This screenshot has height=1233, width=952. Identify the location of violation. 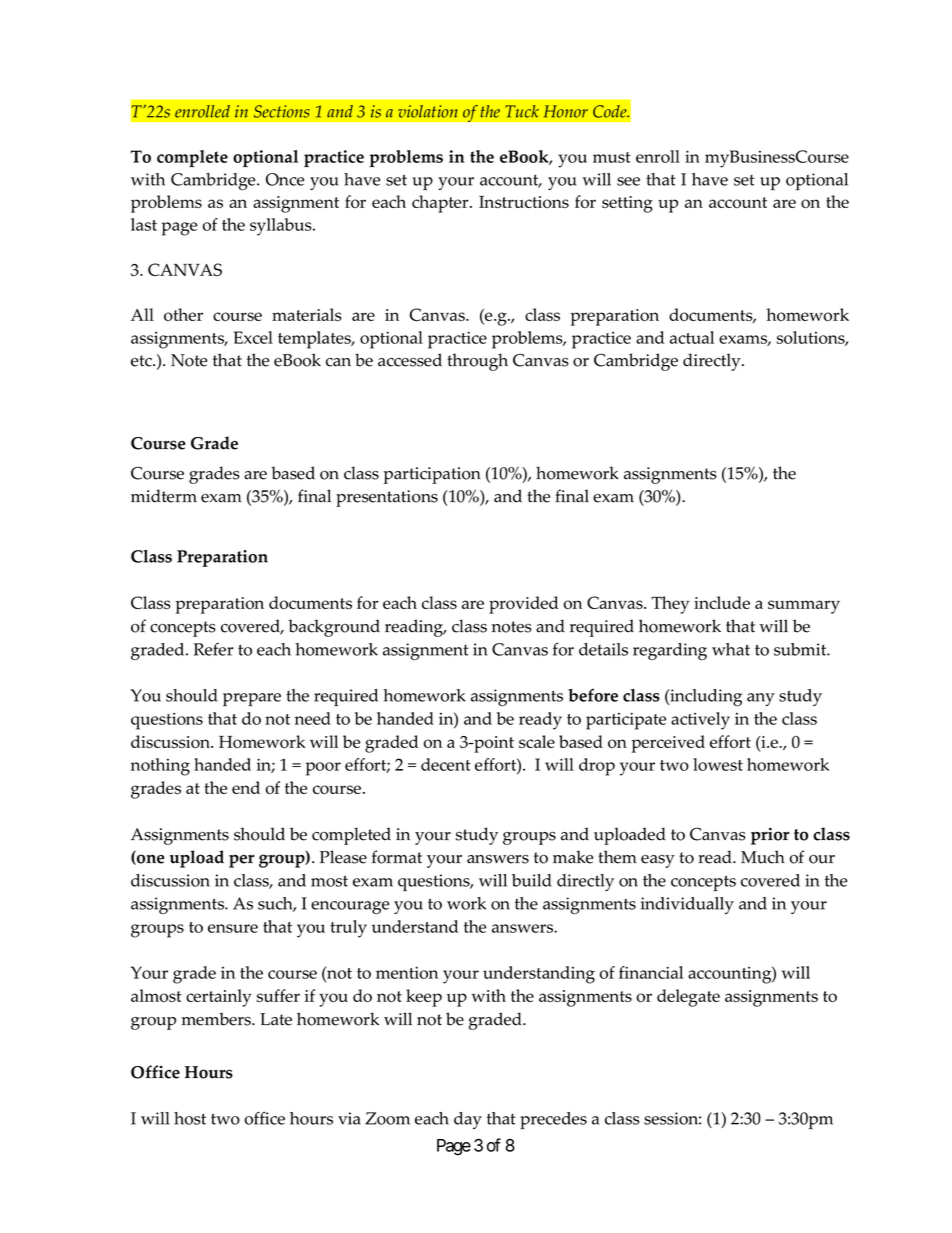
(427, 111).
